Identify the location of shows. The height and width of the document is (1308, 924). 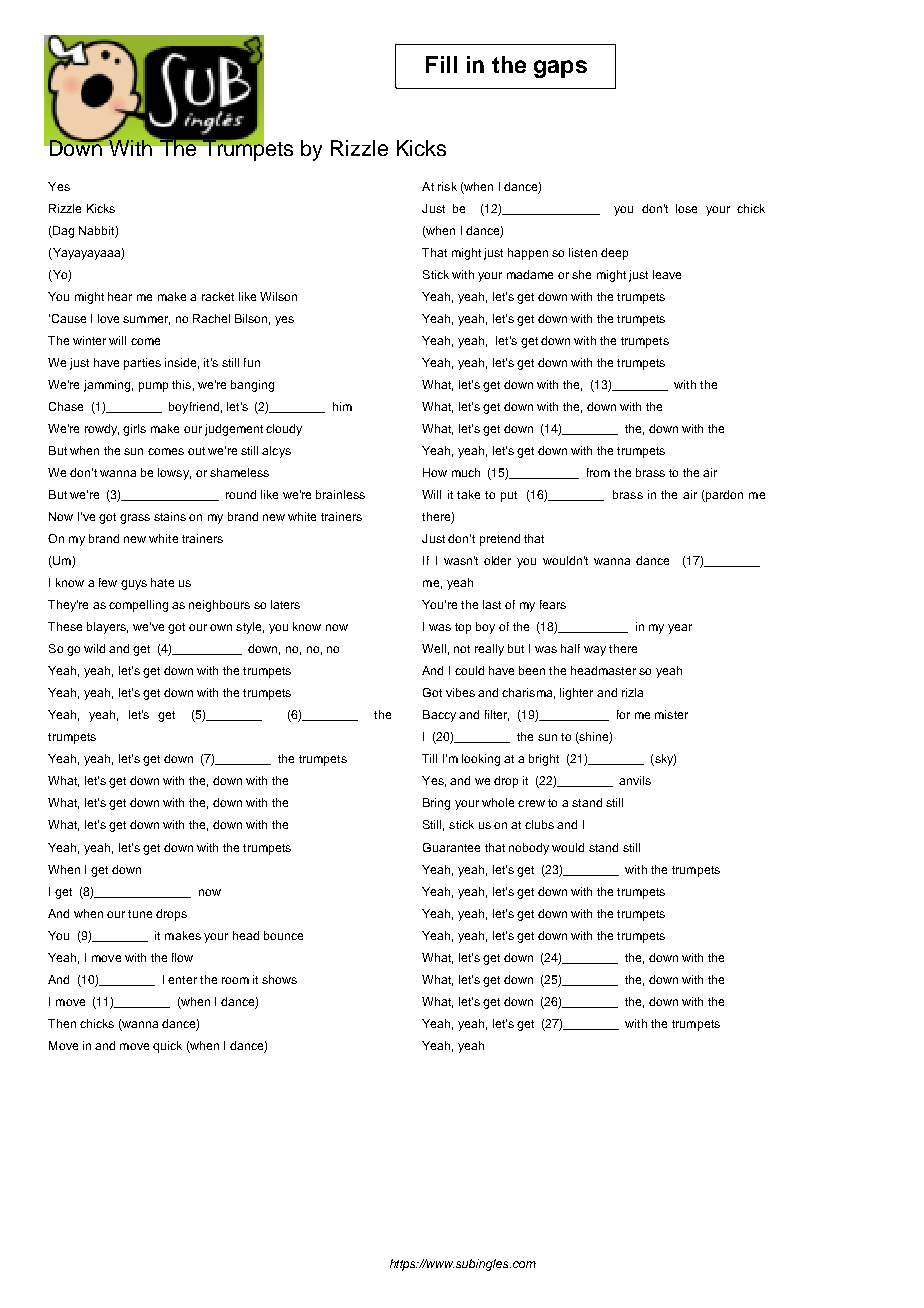
(279, 979).
